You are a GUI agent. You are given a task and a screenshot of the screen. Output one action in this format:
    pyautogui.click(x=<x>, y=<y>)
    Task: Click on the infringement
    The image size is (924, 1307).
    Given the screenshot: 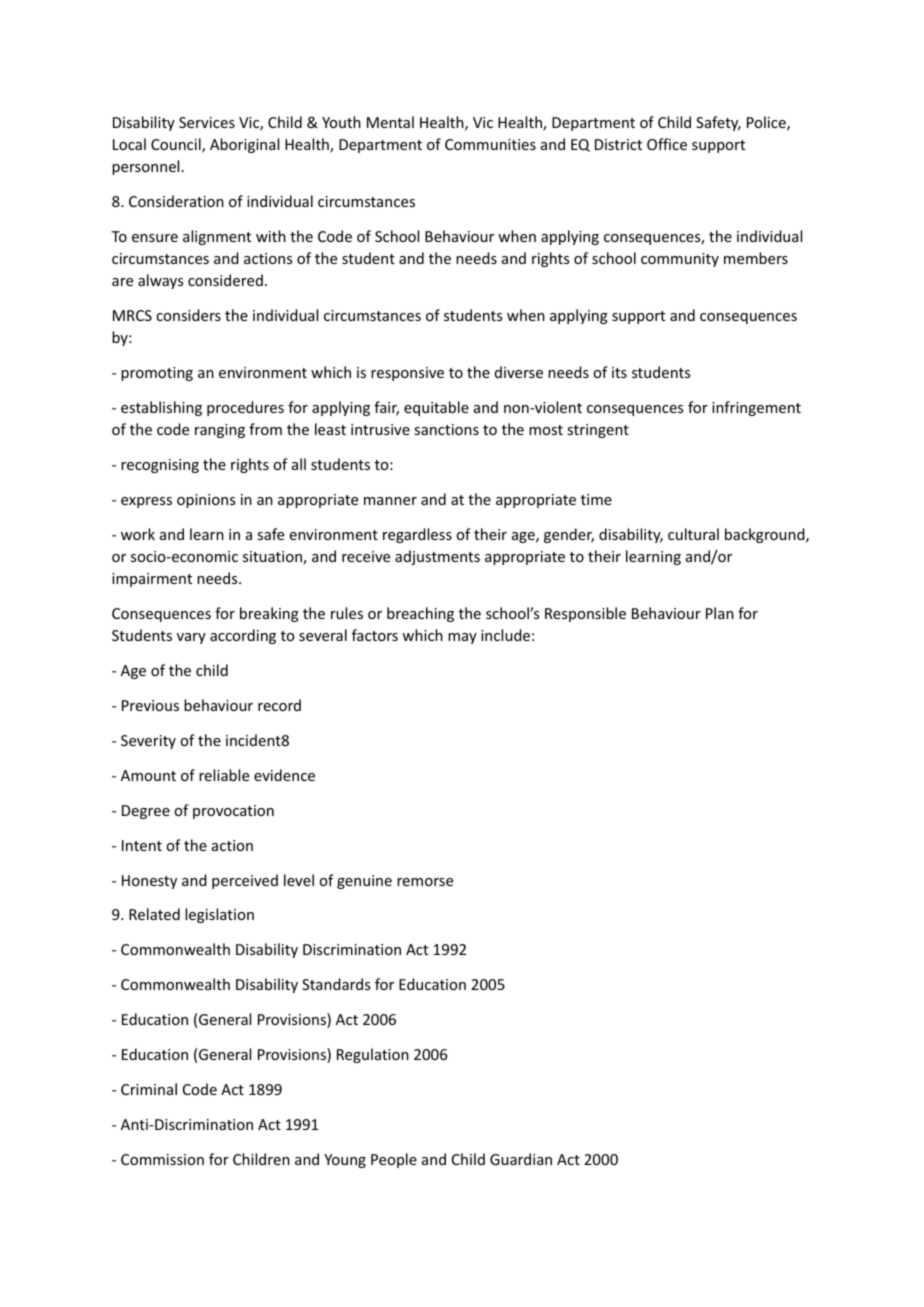 What is the action you would take?
    pyautogui.click(x=756, y=408)
